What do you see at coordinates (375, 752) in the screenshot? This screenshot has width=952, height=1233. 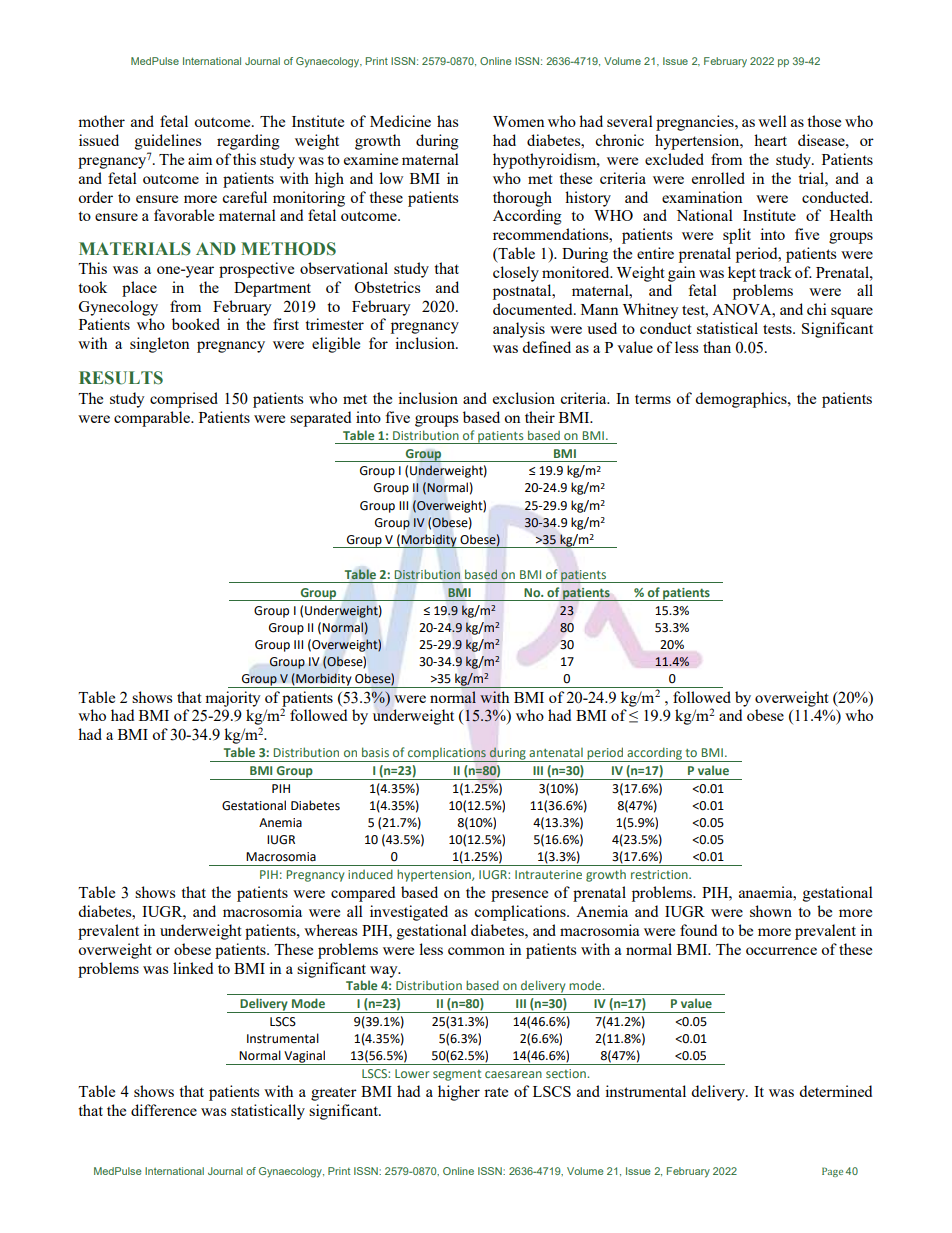 I see `basis` at bounding box center [375, 752].
